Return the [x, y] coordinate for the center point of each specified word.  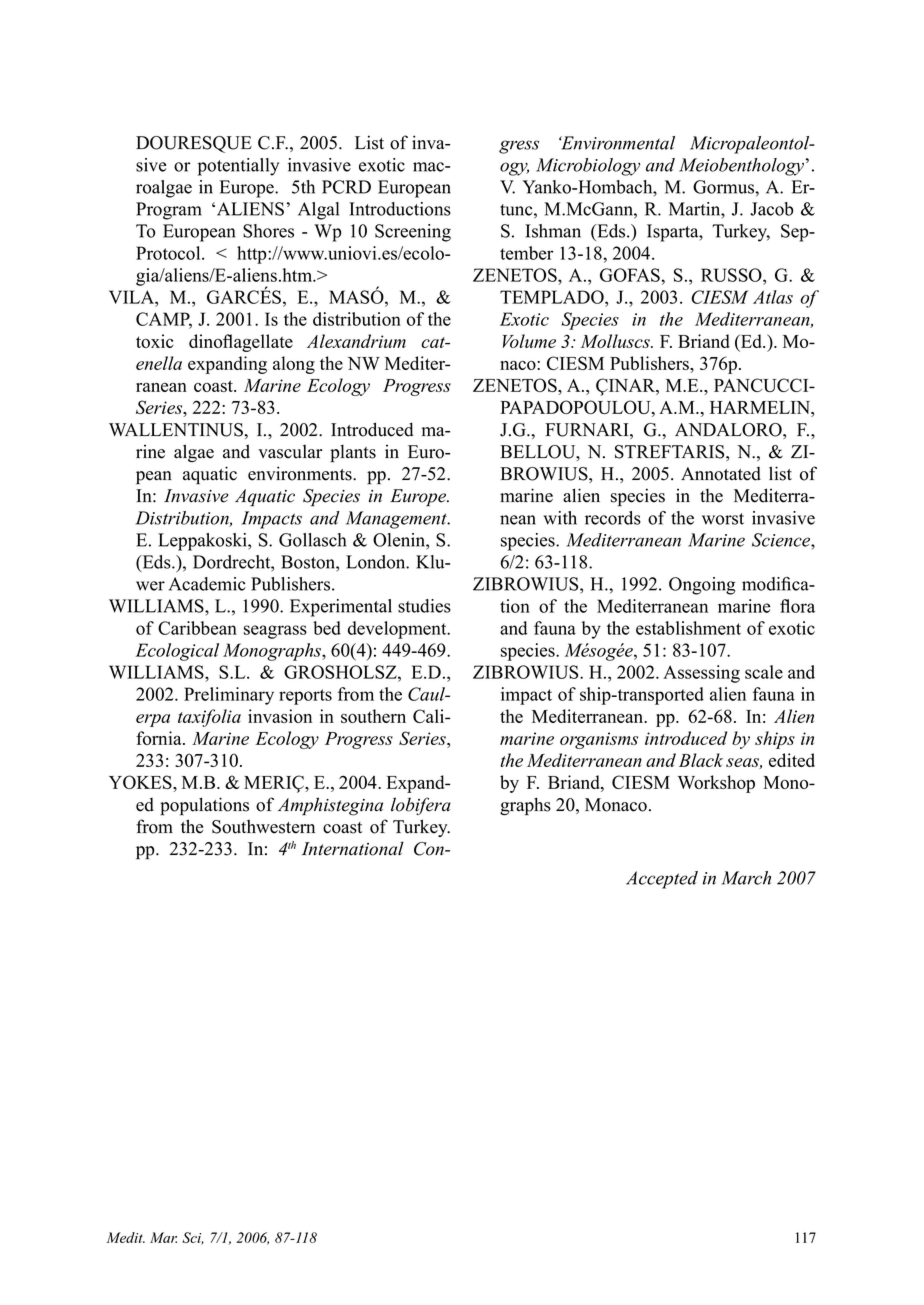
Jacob [771, 209]
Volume [529, 341]
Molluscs [616, 341]
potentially [238, 167]
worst [723, 519]
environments [301, 473]
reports [305, 697]
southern [373, 716]
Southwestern [263, 826]
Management [397, 520]
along [294, 365]
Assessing [701, 674]
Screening [413, 233]
